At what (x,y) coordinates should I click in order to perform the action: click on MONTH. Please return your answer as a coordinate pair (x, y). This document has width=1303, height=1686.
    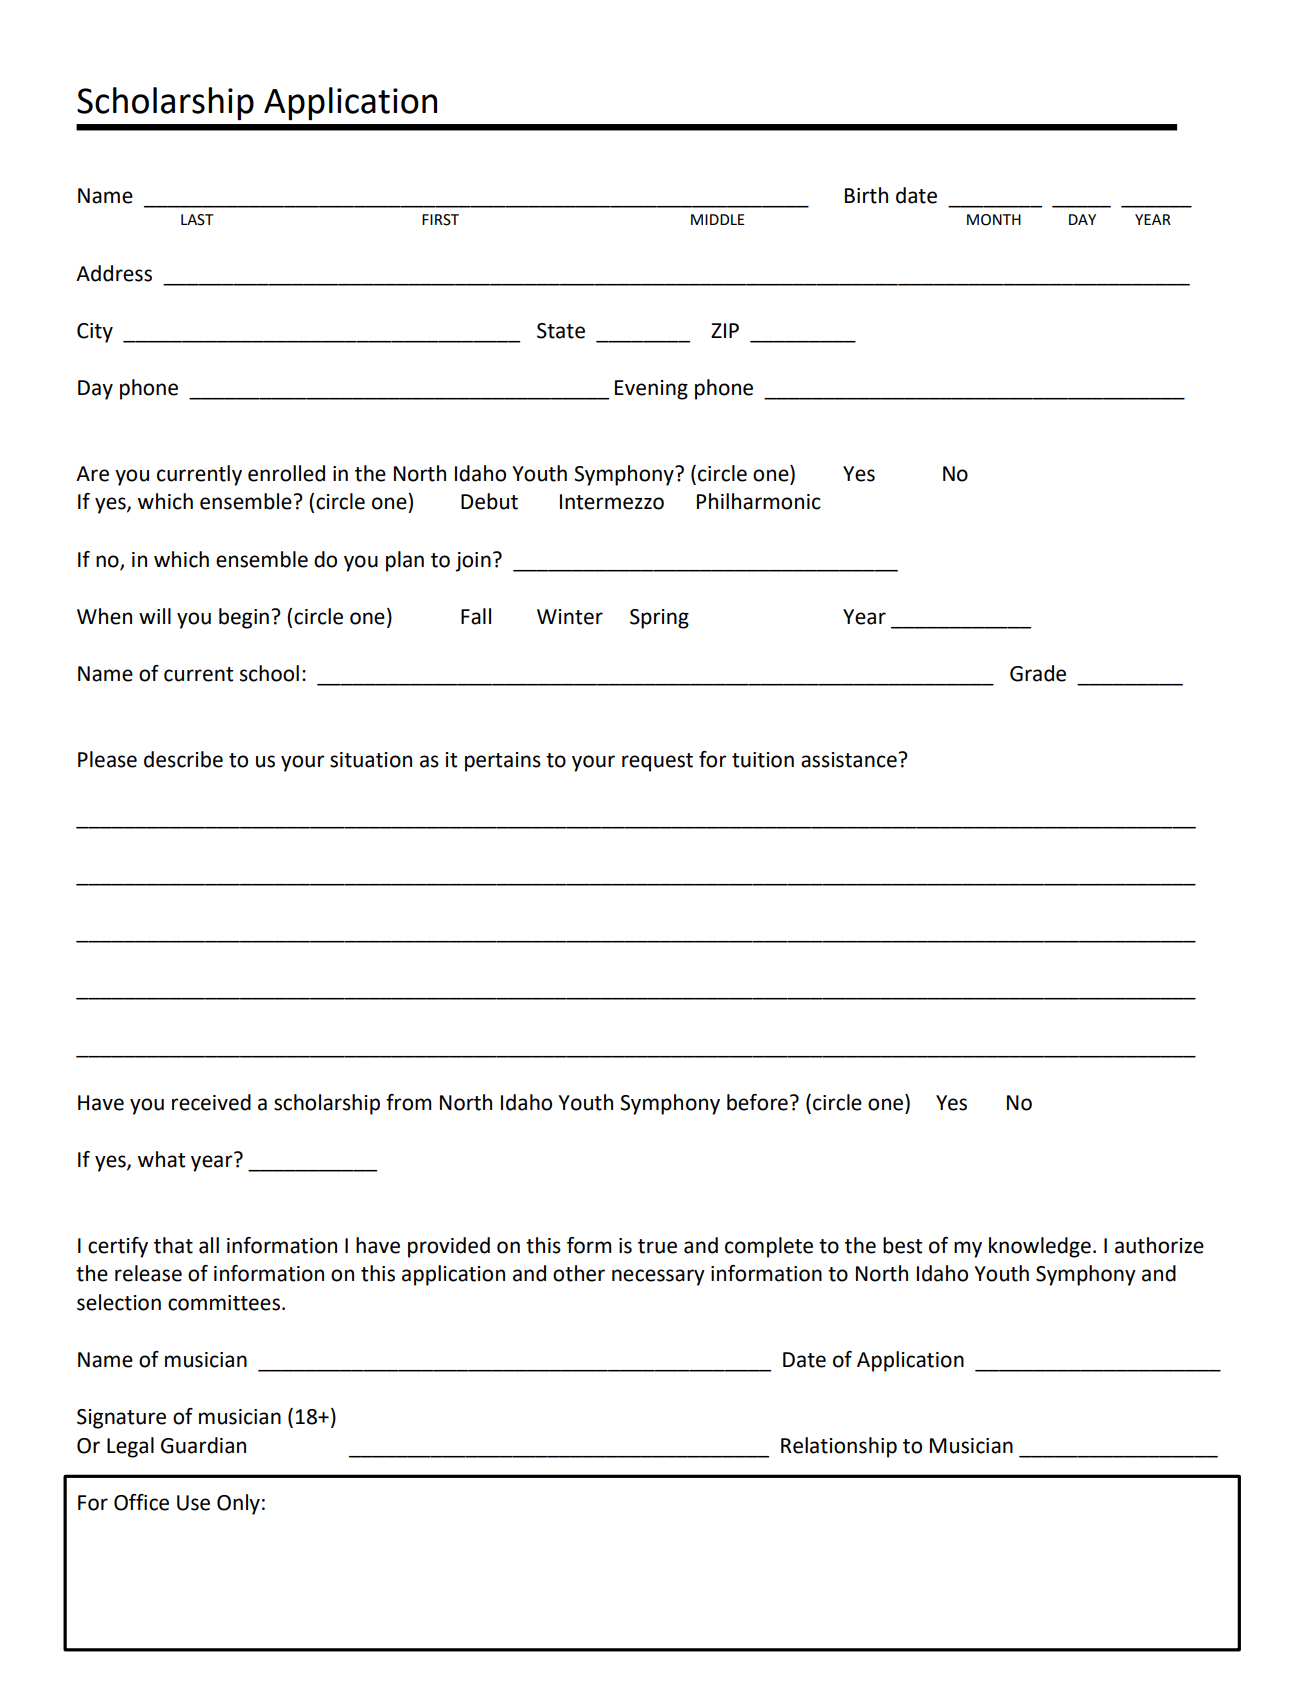
    Looking at the image, I should click on (994, 220).
